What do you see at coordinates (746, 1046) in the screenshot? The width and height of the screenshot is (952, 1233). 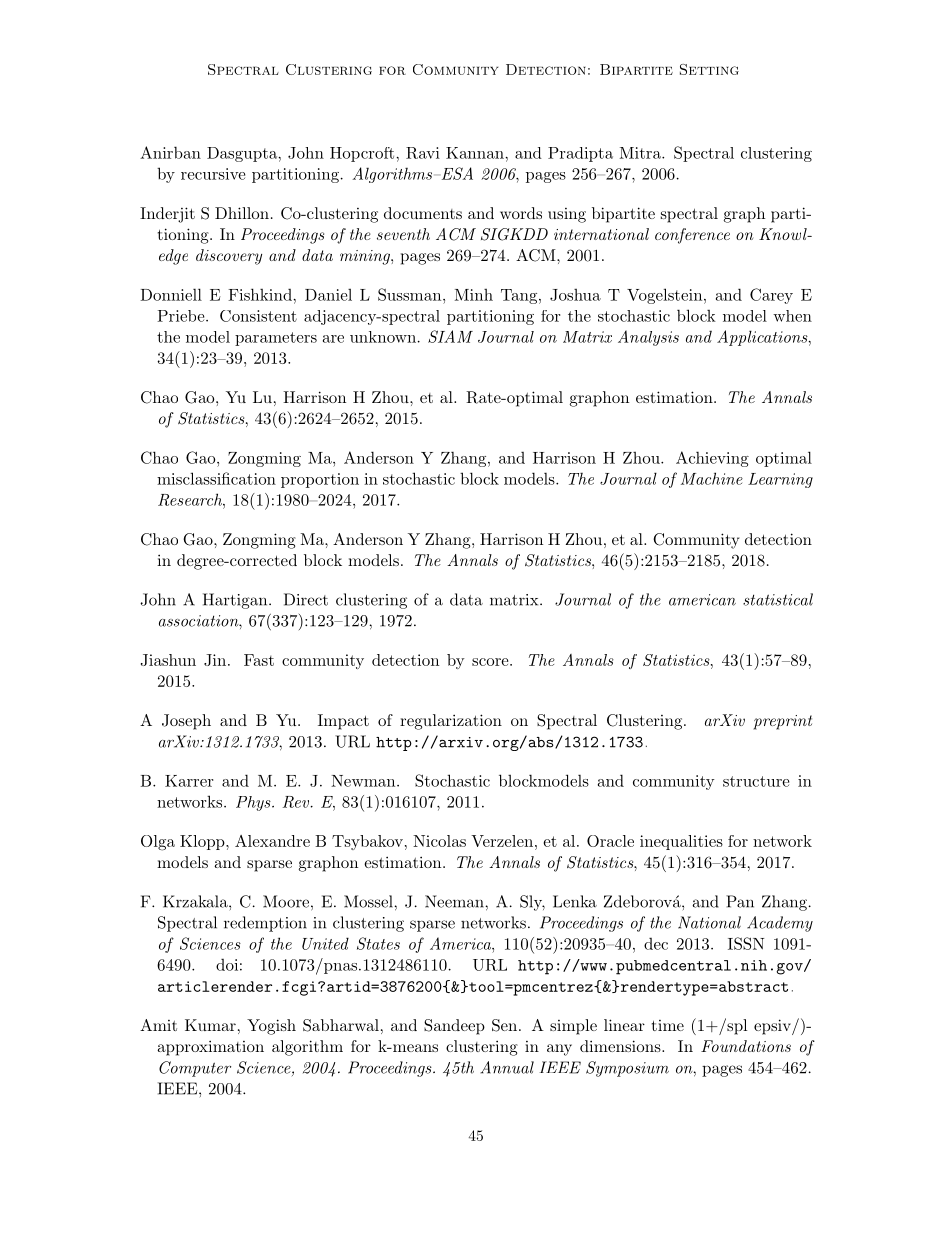 I see `Foundations` at bounding box center [746, 1046].
